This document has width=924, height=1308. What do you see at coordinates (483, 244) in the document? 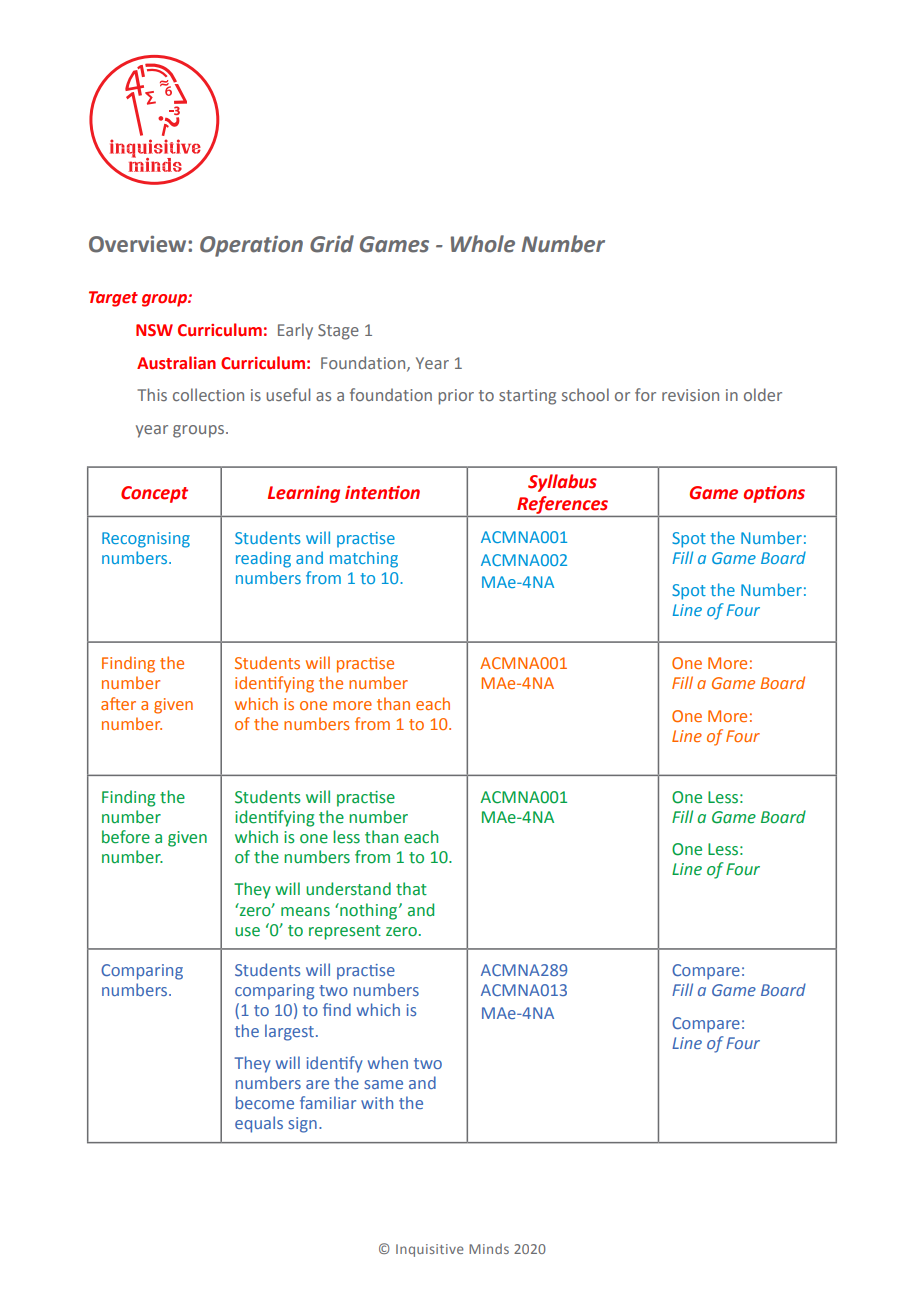
I see `Whole` at bounding box center [483, 244].
